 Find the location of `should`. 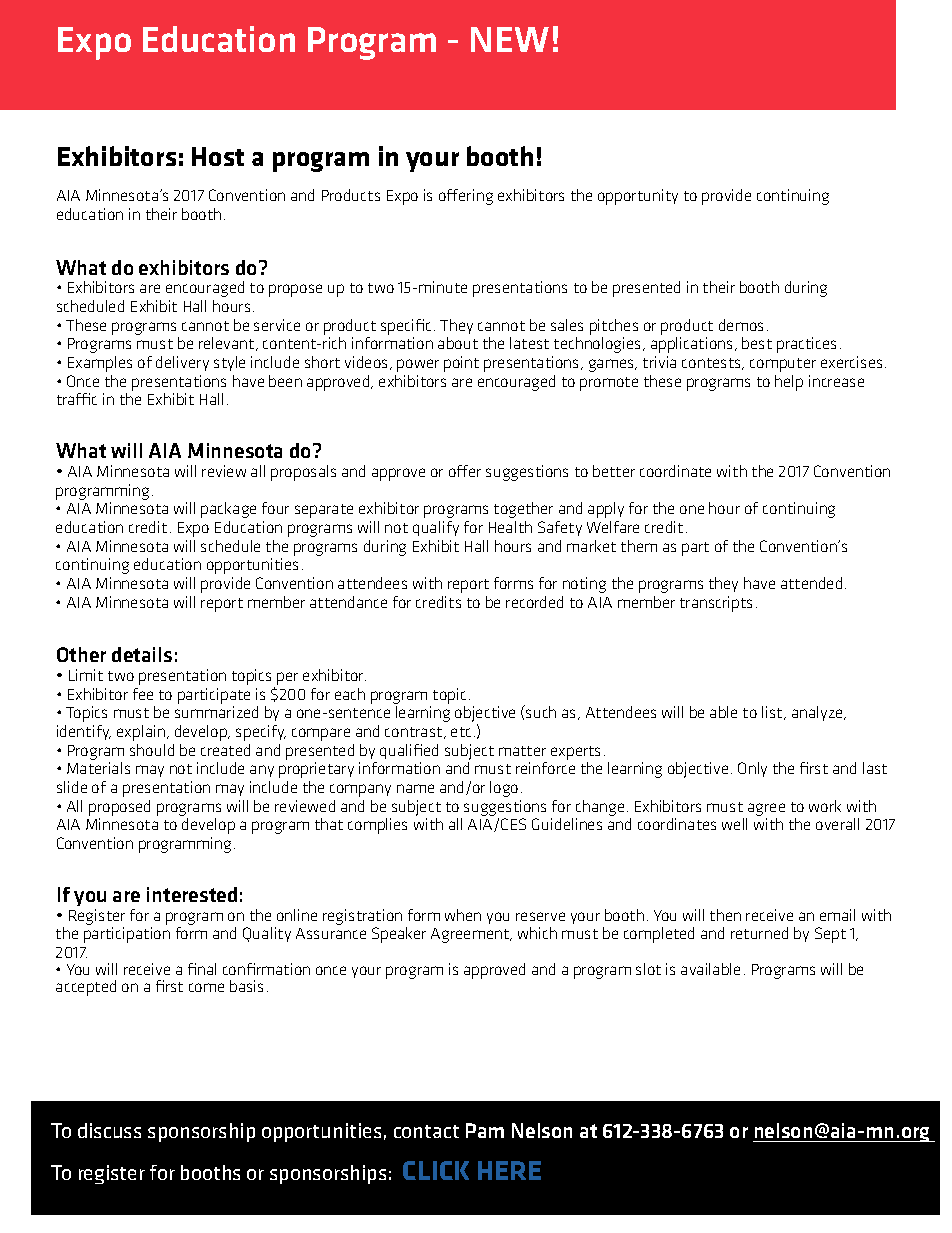

should is located at coordinates (152, 750).
